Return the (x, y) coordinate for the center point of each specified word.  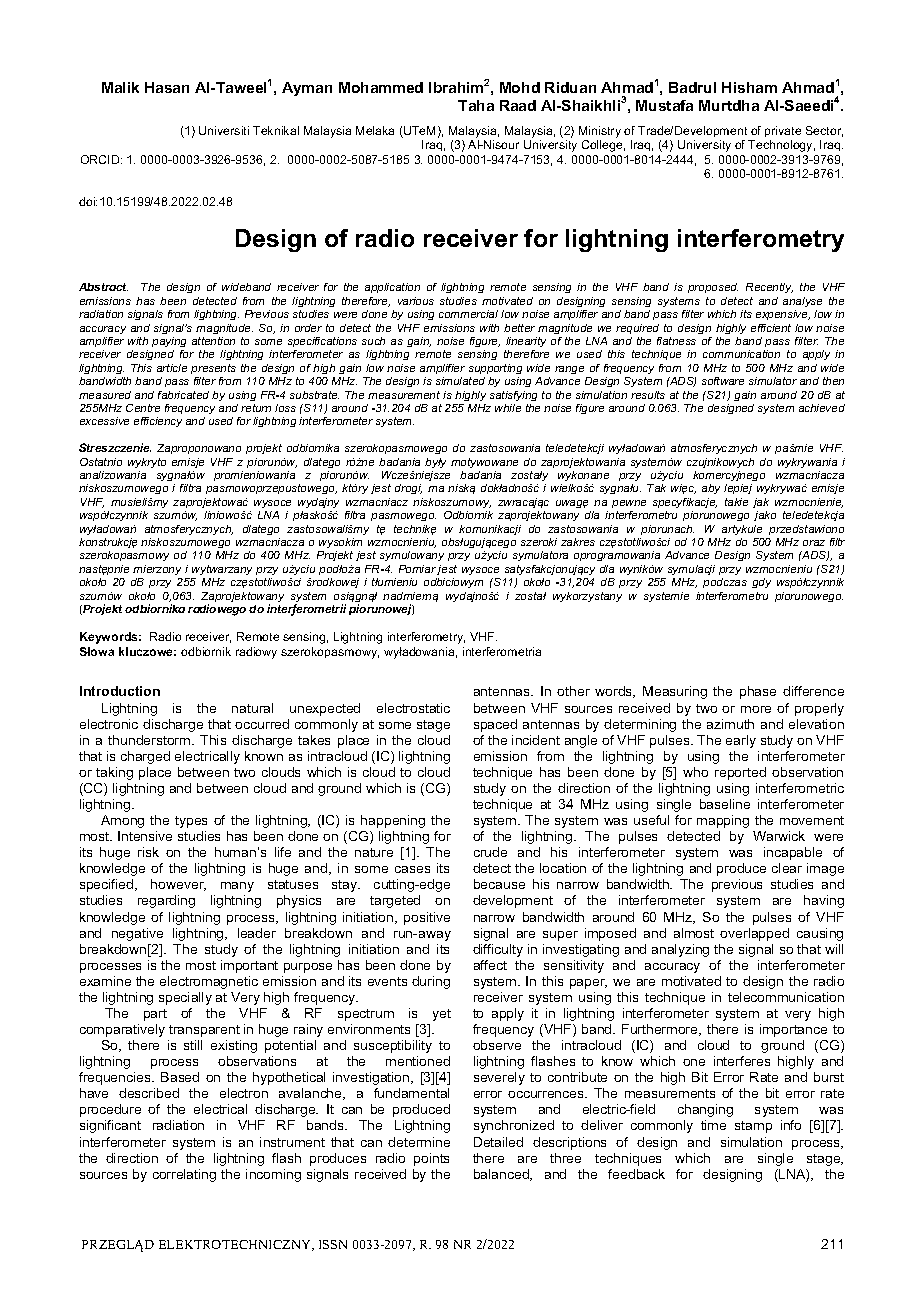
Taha (476, 105)
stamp (753, 1127)
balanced (502, 1175)
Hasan (167, 87)
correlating (184, 1175)
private (783, 131)
